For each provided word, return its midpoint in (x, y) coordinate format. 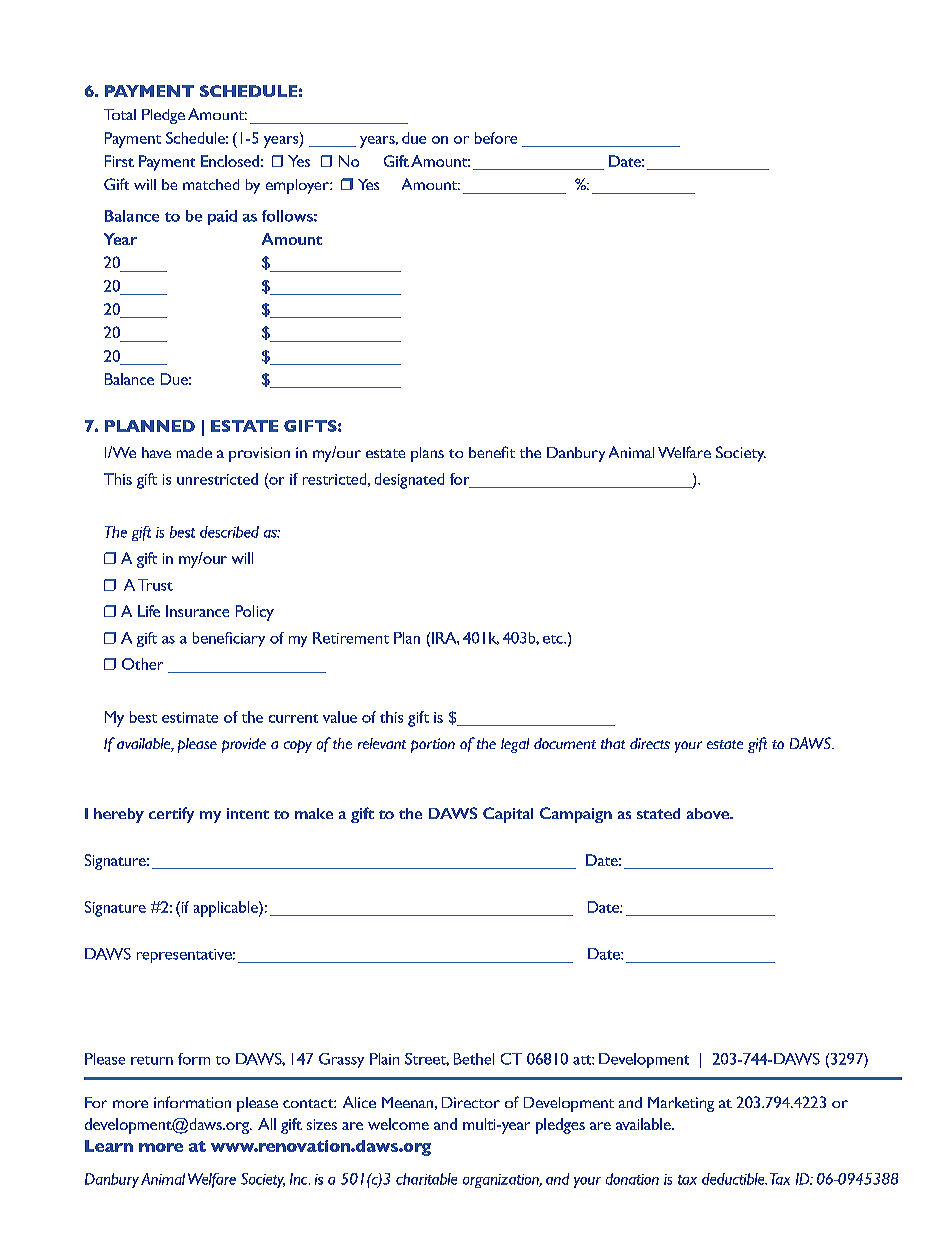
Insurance (197, 611)
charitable (426, 1179)
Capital (508, 815)
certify (171, 815)
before (496, 138)
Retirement (351, 638)
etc (554, 639)
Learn (109, 1146)
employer (298, 186)
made (194, 452)
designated (409, 481)
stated (658, 813)
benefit (492, 452)
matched (211, 184)
